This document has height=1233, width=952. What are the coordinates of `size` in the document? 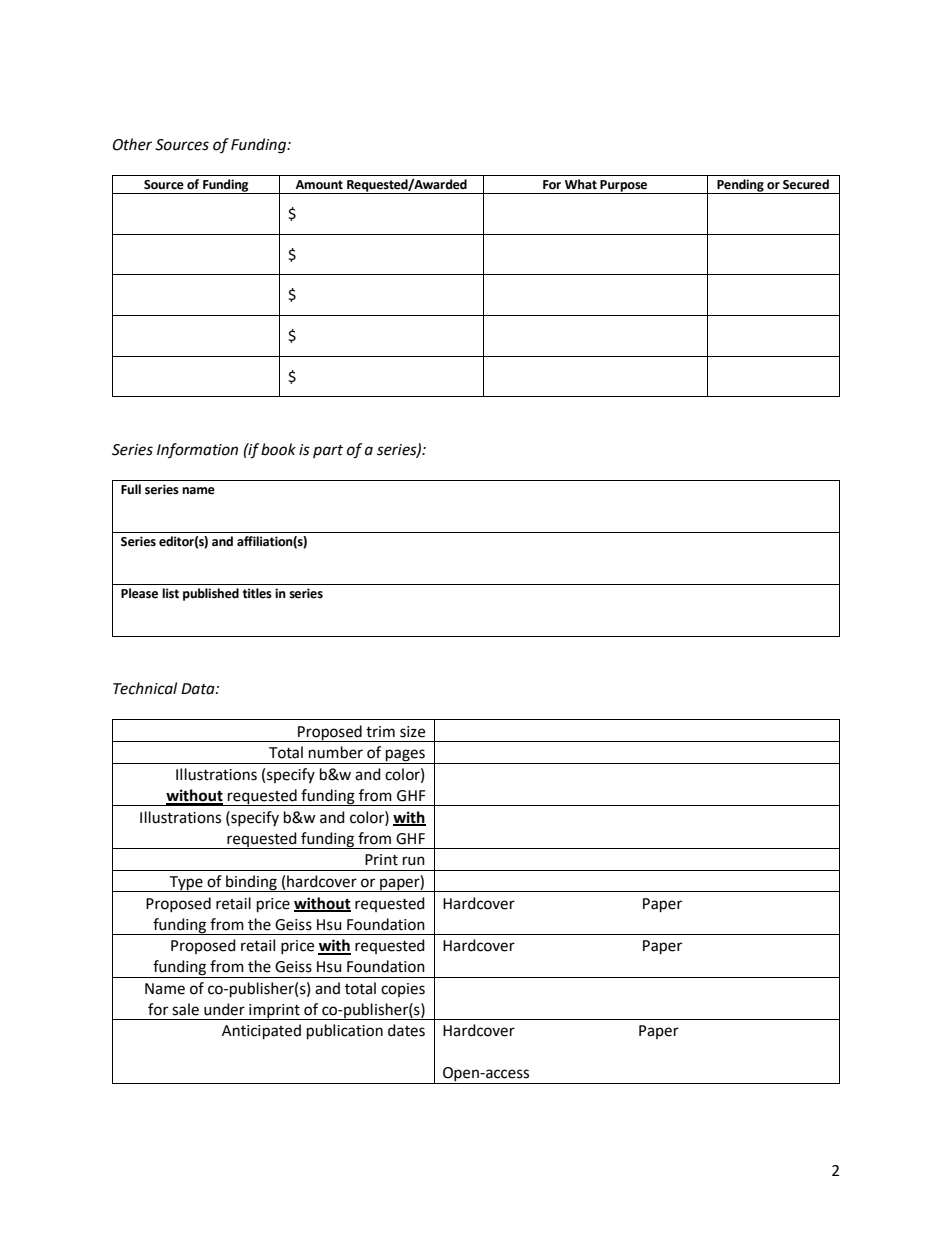 It's located at (412, 732).
